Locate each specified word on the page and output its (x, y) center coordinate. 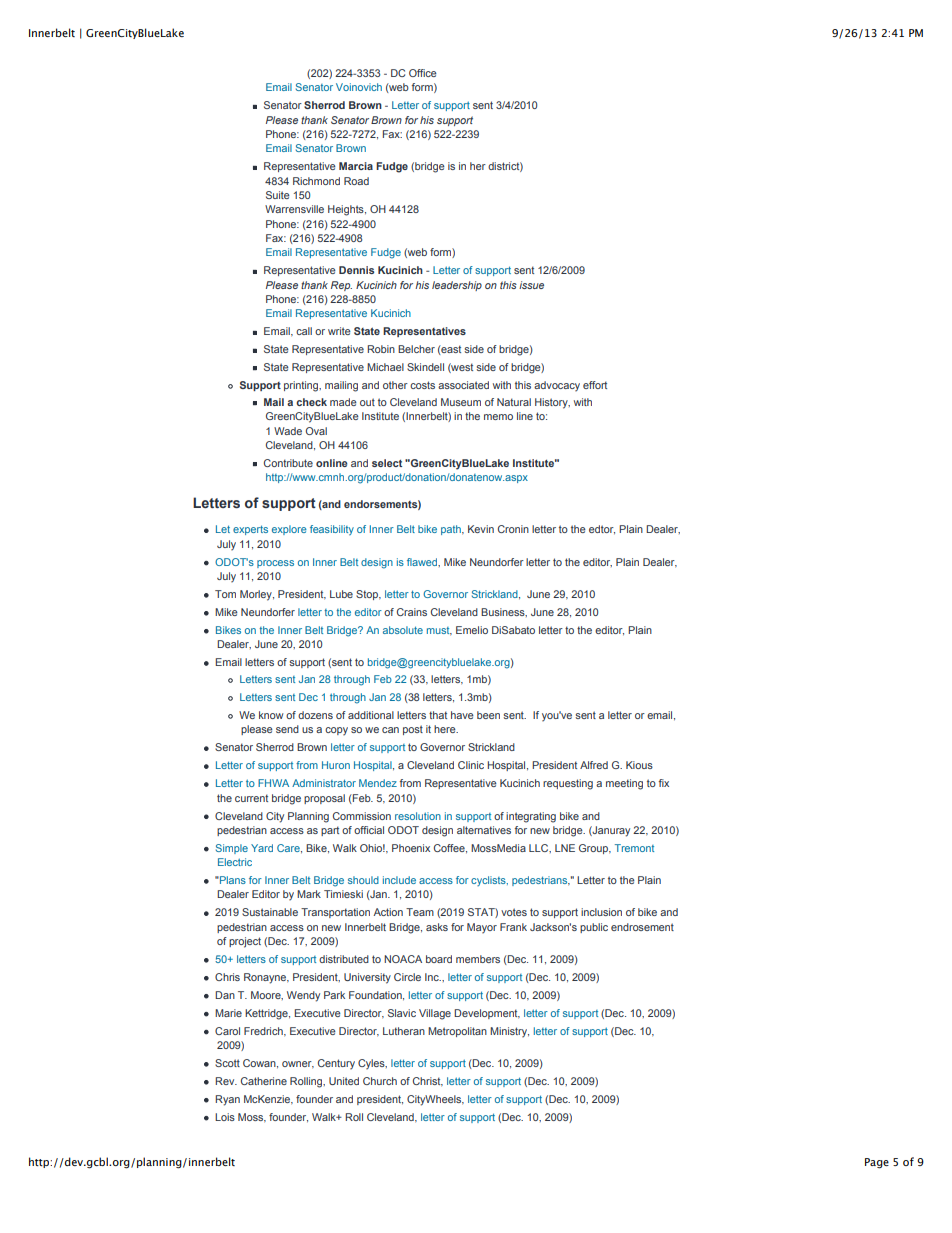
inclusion (601, 912)
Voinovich (359, 87)
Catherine (264, 1081)
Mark (309, 894)
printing (302, 386)
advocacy (557, 386)
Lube (341, 594)
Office (423, 73)
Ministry (509, 1032)
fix (664, 783)
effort (595, 385)
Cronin (513, 529)
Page (877, 1163)
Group (595, 849)
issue (531, 285)
